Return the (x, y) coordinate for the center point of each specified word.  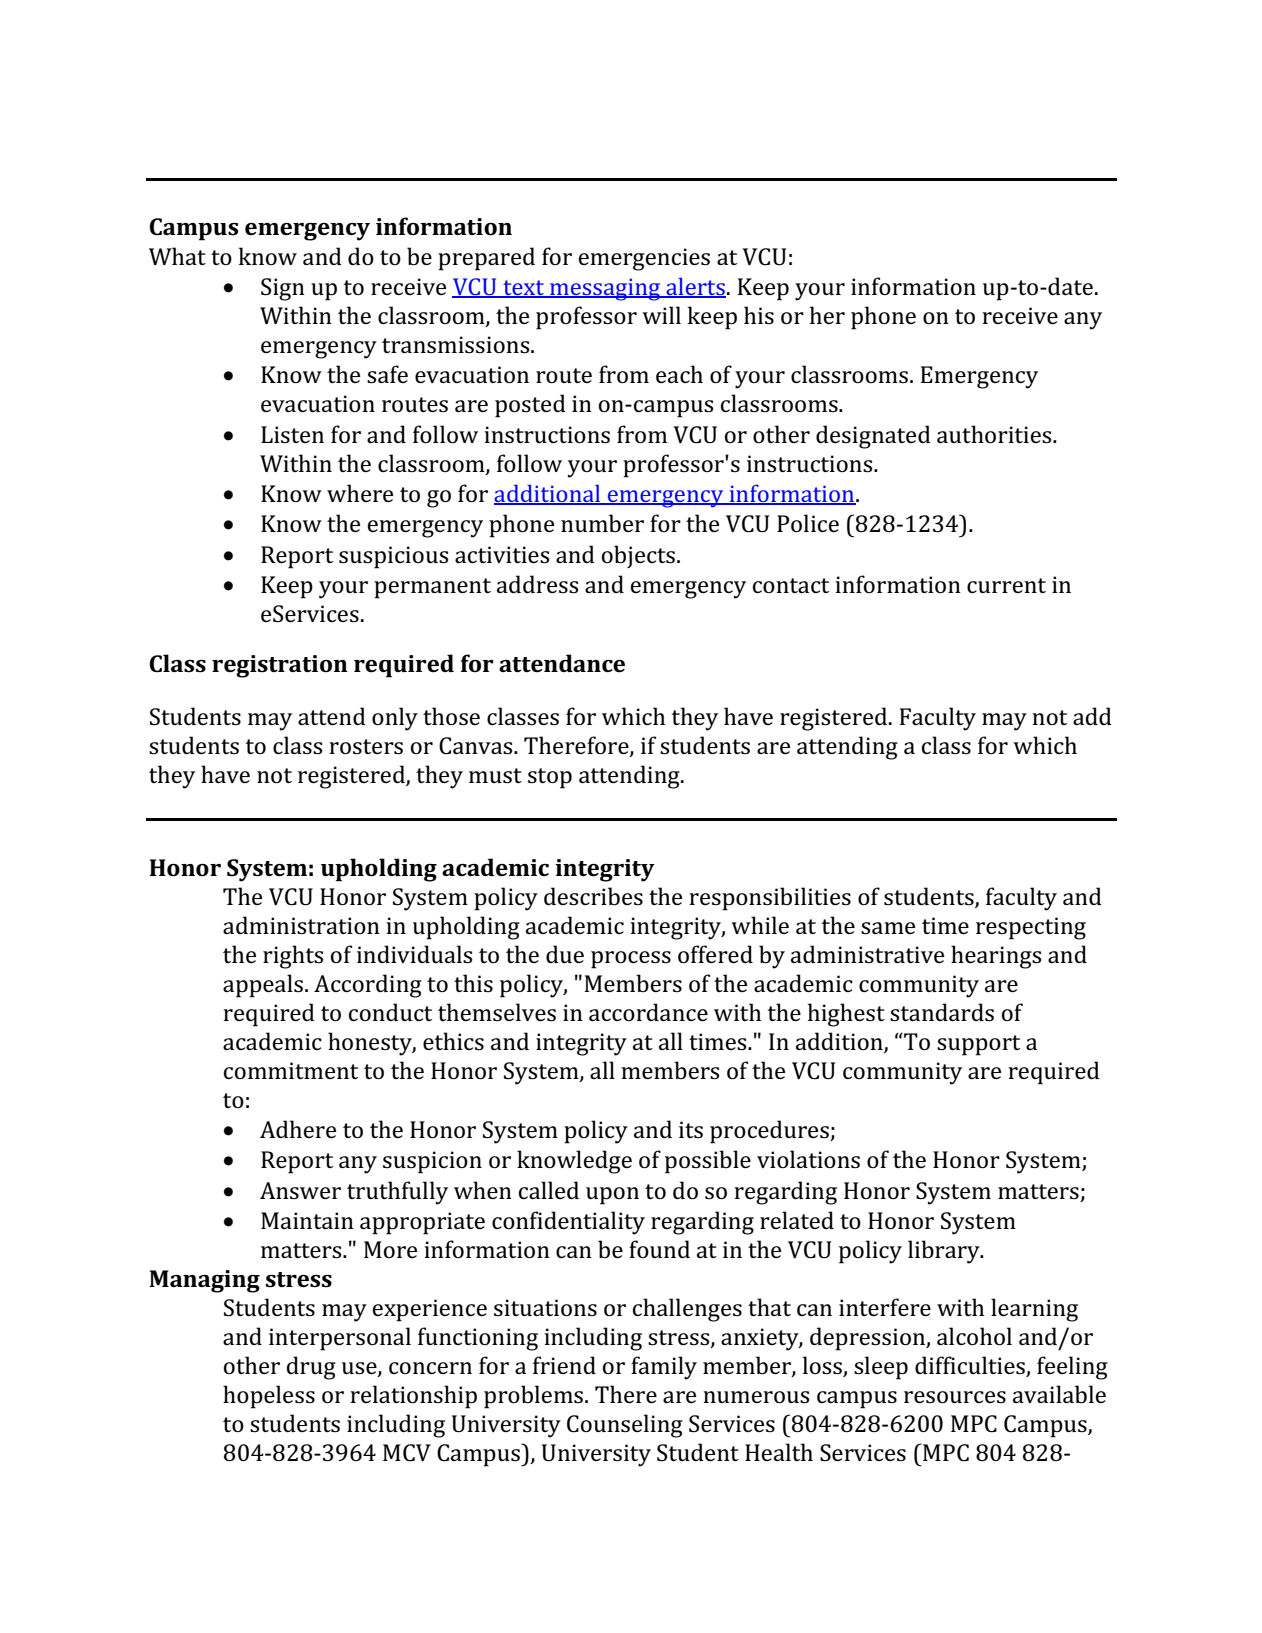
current (1006, 585)
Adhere (298, 1129)
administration (301, 925)
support (978, 1045)
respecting (1031, 928)
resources (955, 1397)
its (691, 1130)
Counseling (625, 1426)
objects (638, 556)
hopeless (269, 1397)
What (177, 256)
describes (593, 896)
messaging (605, 289)
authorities (995, 434)
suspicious (393, 557)
